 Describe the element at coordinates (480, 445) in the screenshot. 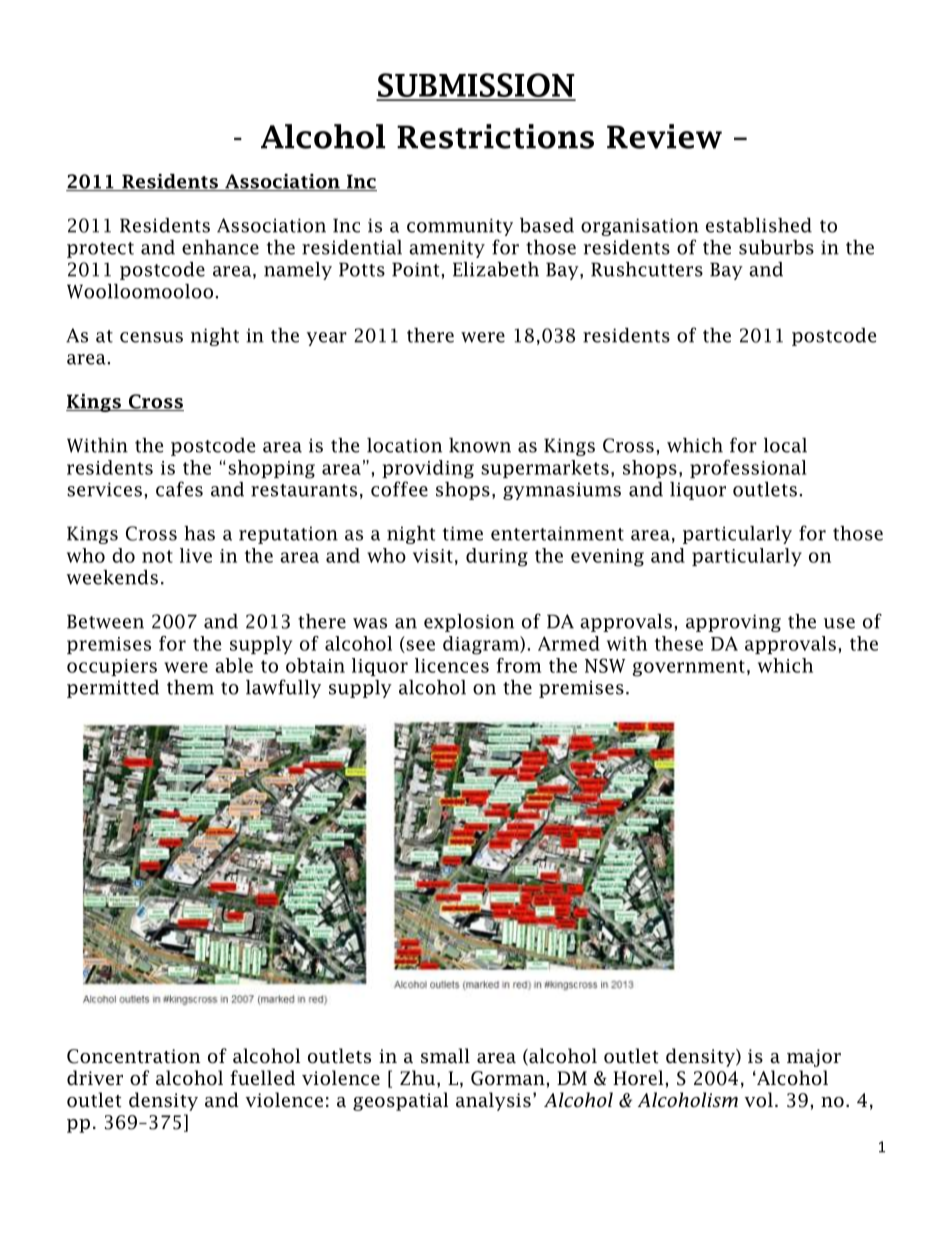

I see `known` at that location.
